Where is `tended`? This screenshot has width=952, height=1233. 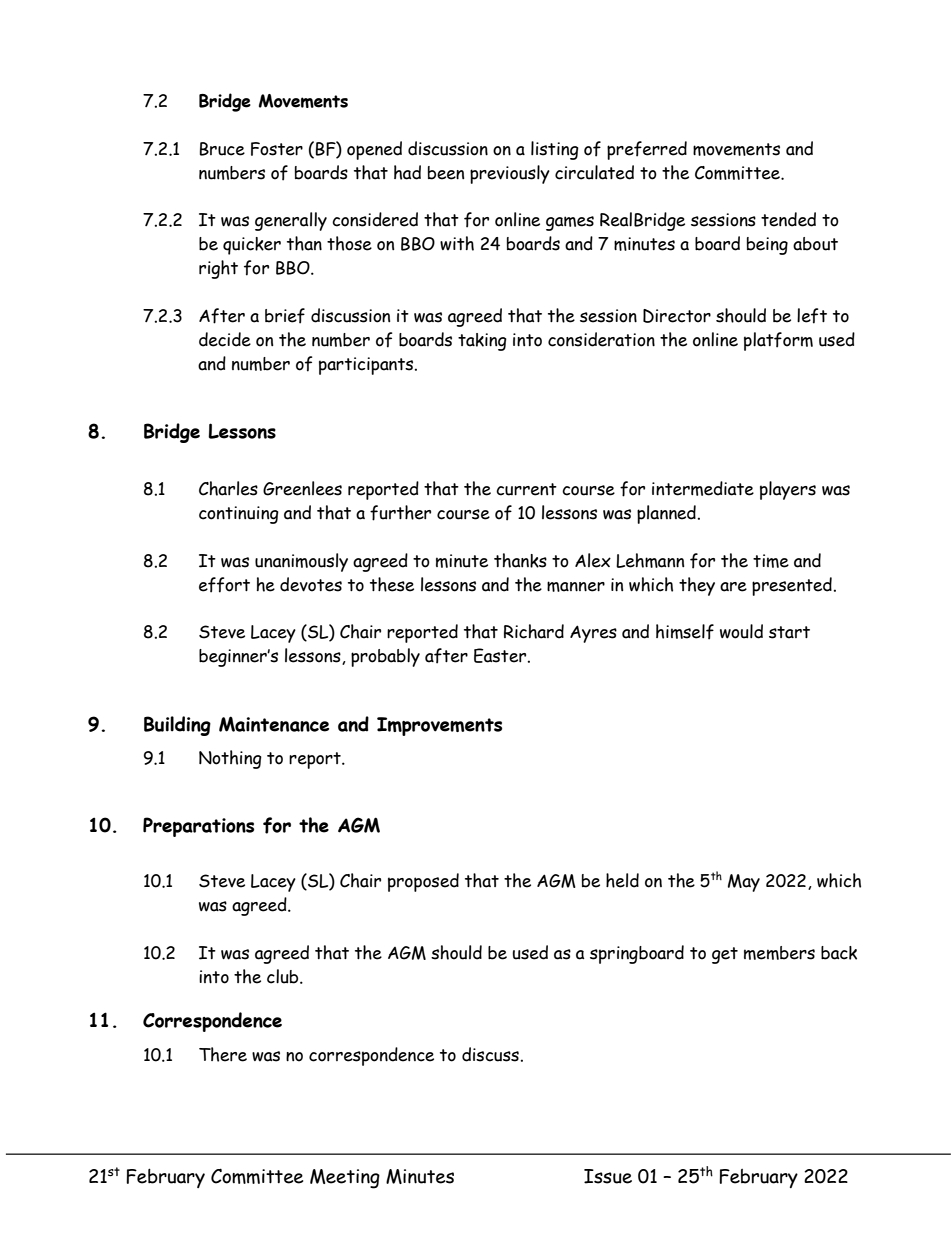
tended is located at coordinates (788, 219).
